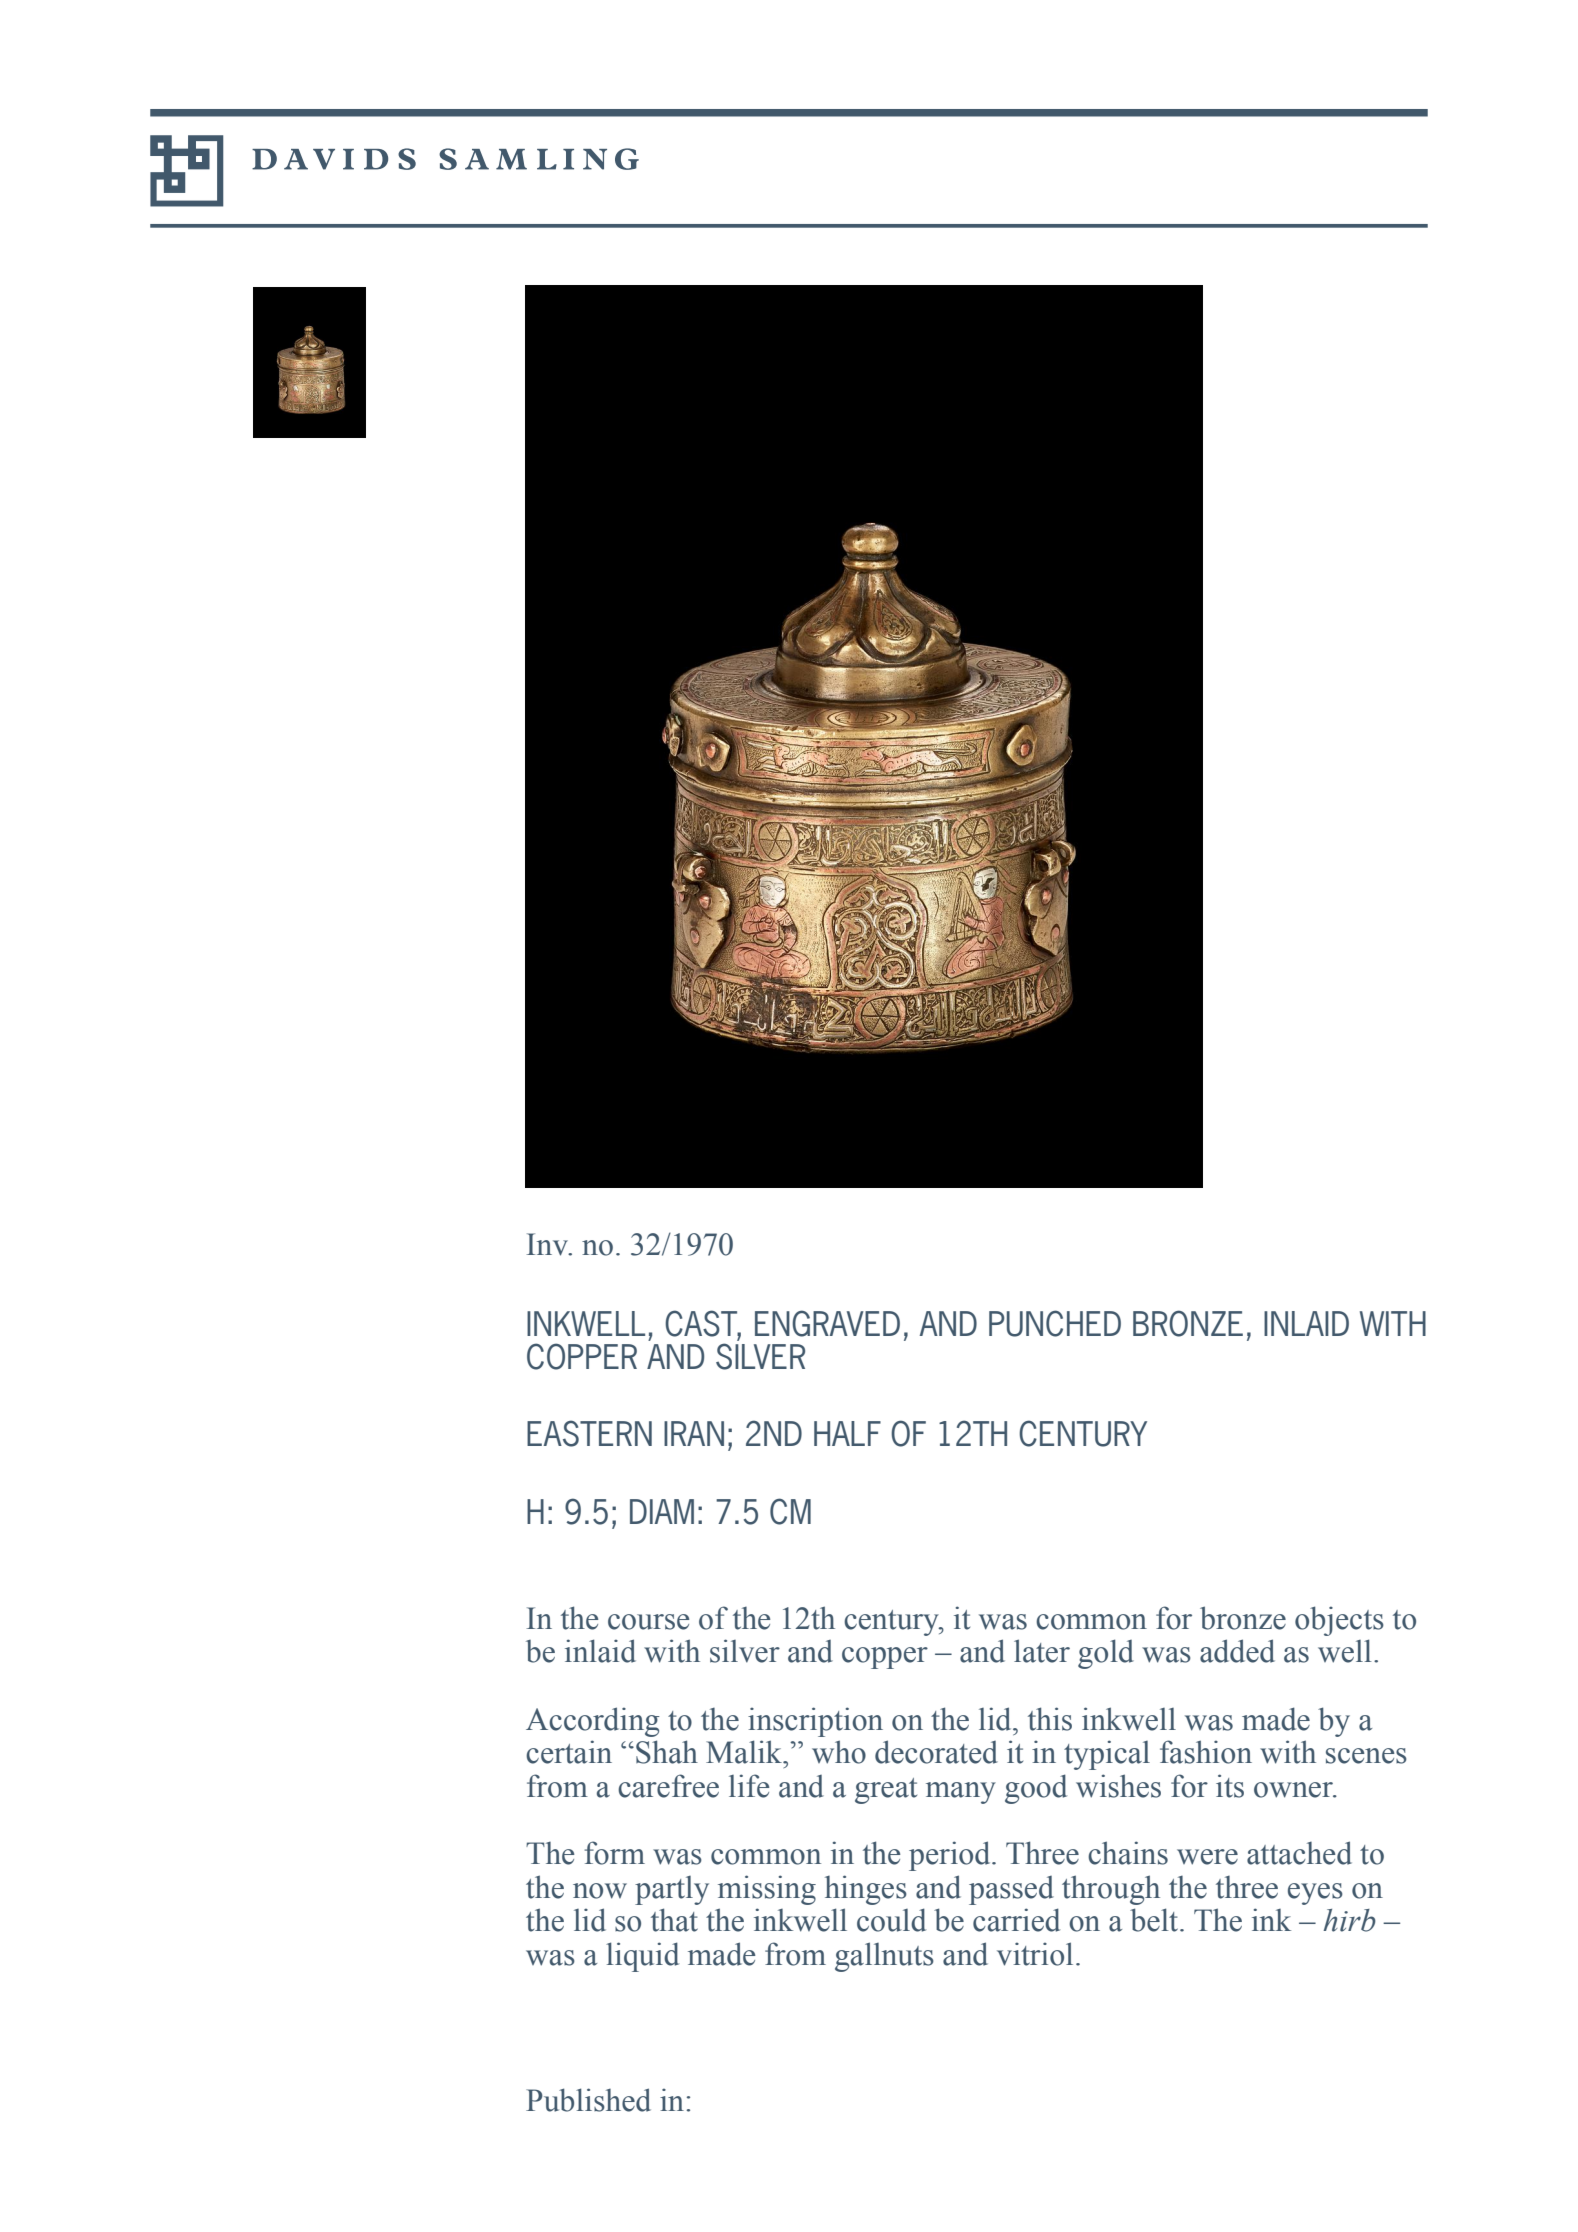 This document has height=2232, width=1578. Describe the element at coordinates (548, 1244) in the document. I see `Inv` at that location.
